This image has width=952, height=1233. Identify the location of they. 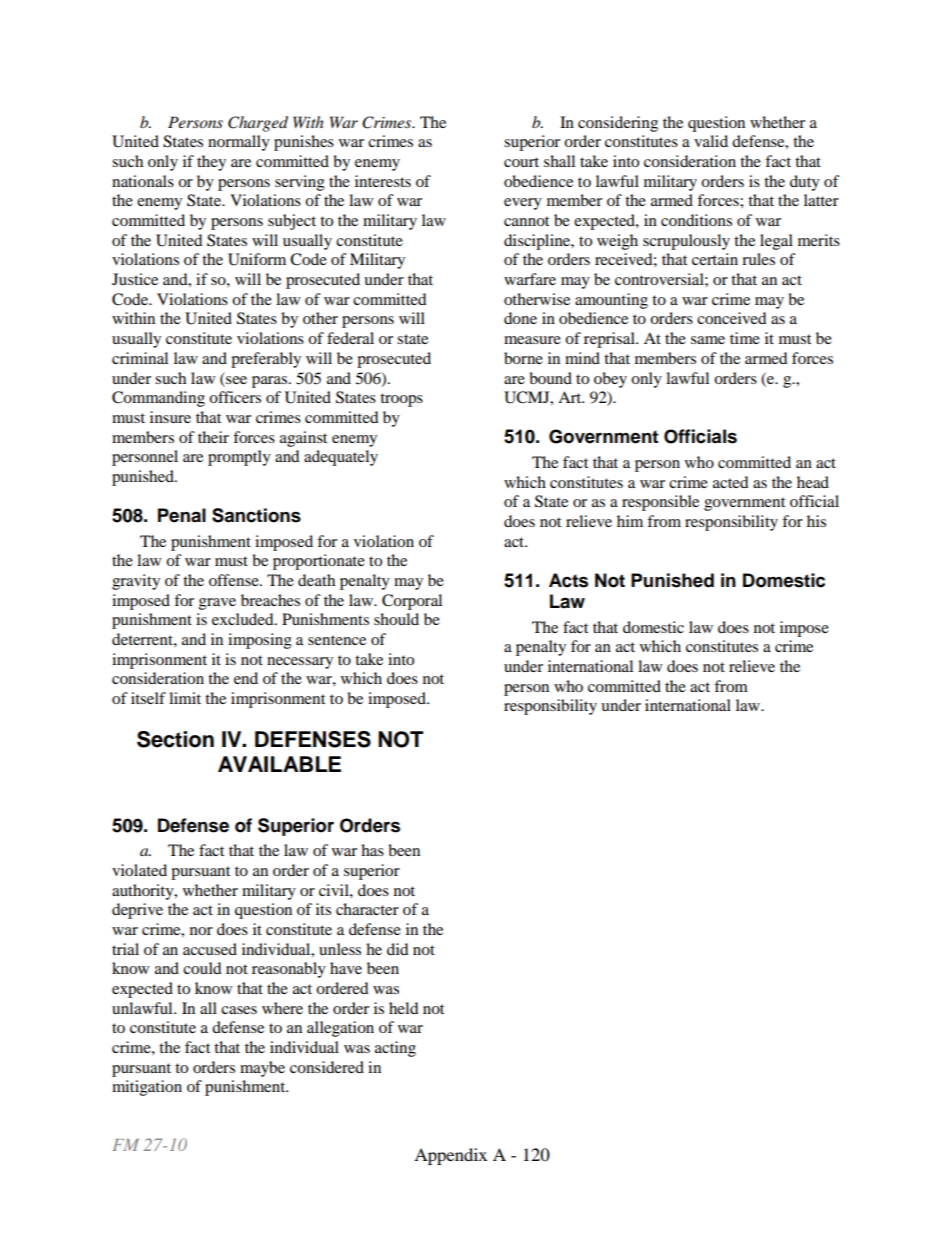
(211, 163).
